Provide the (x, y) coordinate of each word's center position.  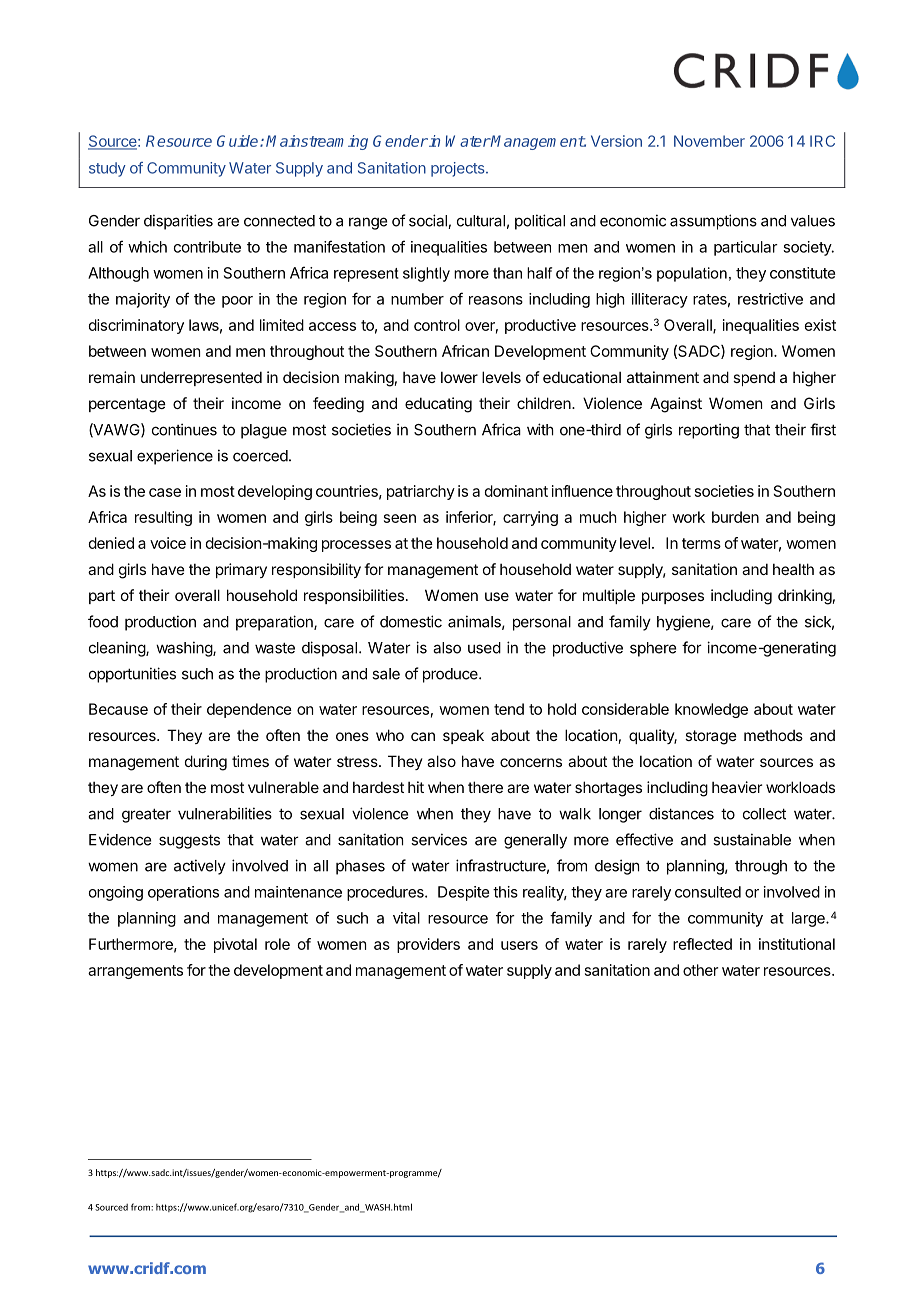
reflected (702, 944)
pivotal (235, 945)
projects (459, 169)
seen (400, 518)
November (709, 141)
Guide (239, 141)
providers (428, 945)
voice (168, 543)
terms (701, 543)
